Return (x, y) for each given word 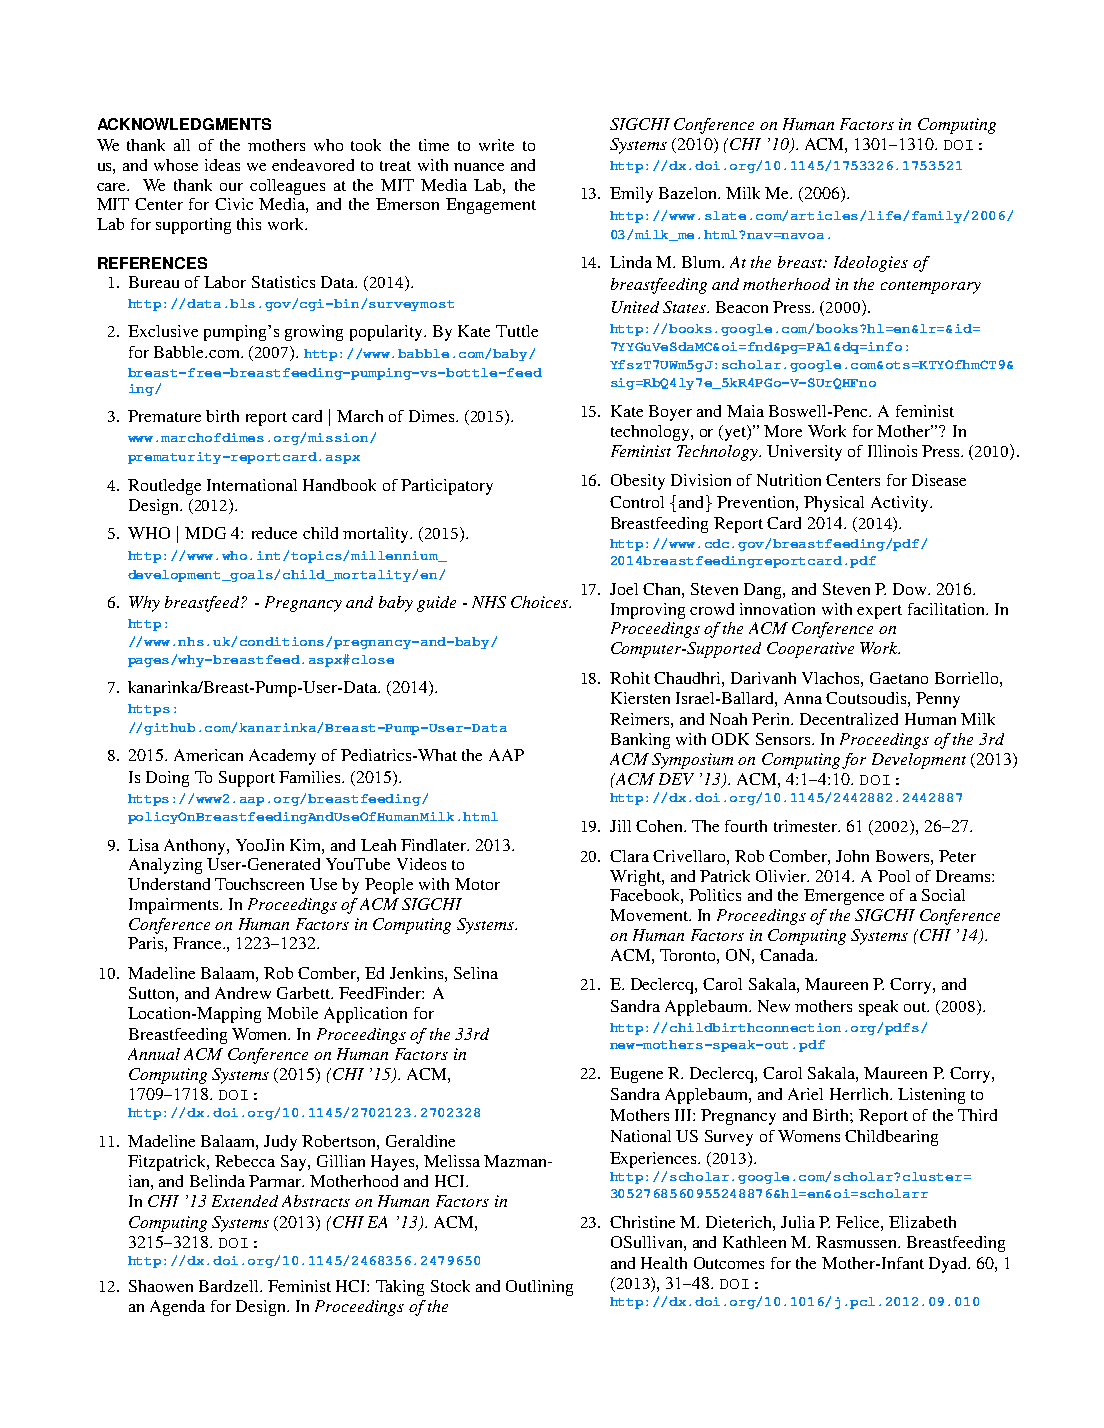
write (496, 145)
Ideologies (871, 264)
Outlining (539, 1288)
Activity (901, 504)
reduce (274, 533)
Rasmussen (857, 1242)
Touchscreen (259, 884)
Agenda (177, 1308)
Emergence (844, 897)
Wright (636, 878)
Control (637, 502)
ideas (222, 165)
